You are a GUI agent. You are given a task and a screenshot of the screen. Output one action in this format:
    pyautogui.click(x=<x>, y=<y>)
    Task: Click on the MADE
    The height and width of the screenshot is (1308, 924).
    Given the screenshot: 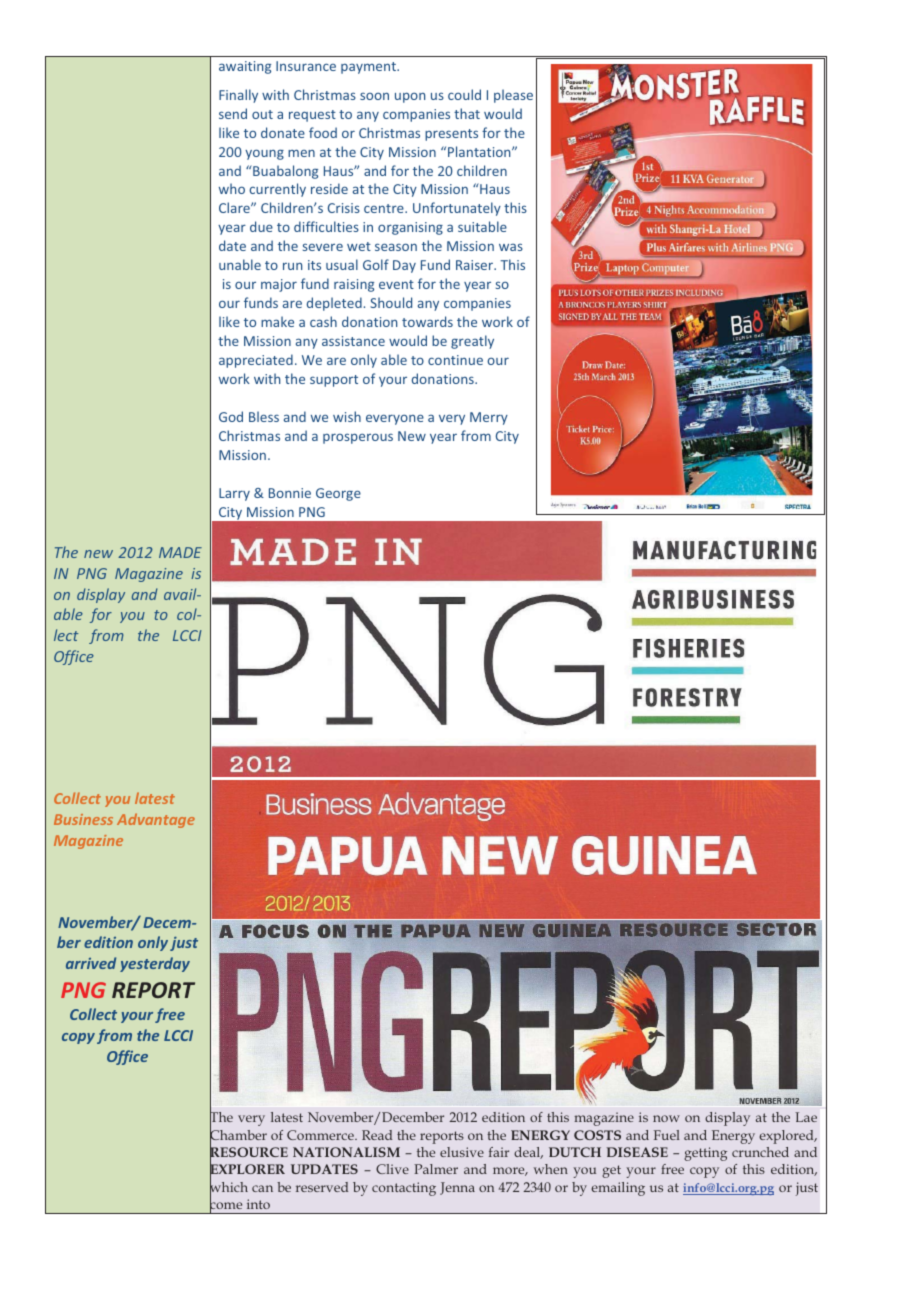 What is the action you would take?
    pyautogui.click(x=180, y=552)
